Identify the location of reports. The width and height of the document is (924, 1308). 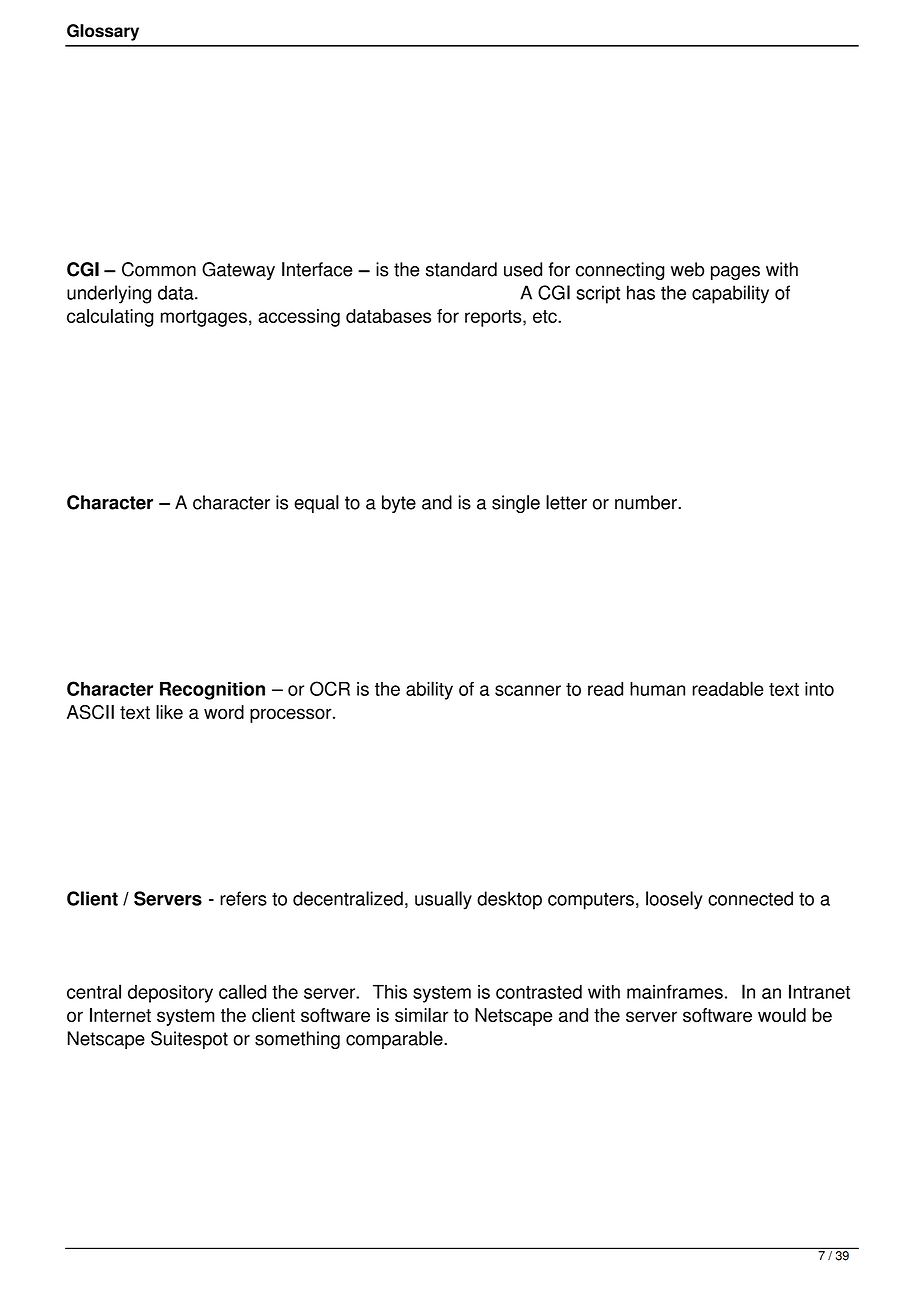
(494, 318).
